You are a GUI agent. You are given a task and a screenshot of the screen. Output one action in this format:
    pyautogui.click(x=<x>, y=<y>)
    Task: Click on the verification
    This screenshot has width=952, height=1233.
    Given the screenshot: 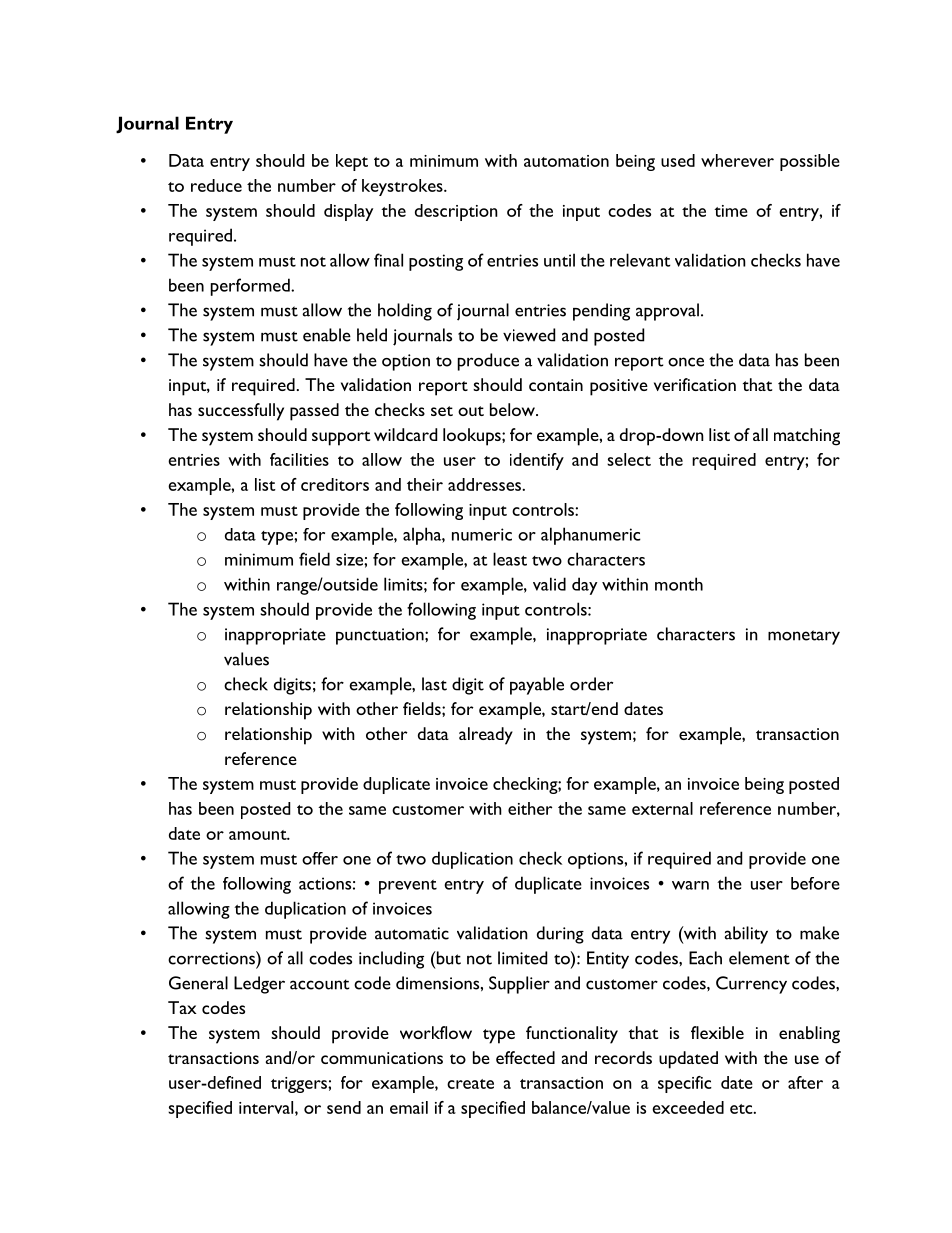 What is the action you would take?
    pyautogui.click(x=695, y=384)
